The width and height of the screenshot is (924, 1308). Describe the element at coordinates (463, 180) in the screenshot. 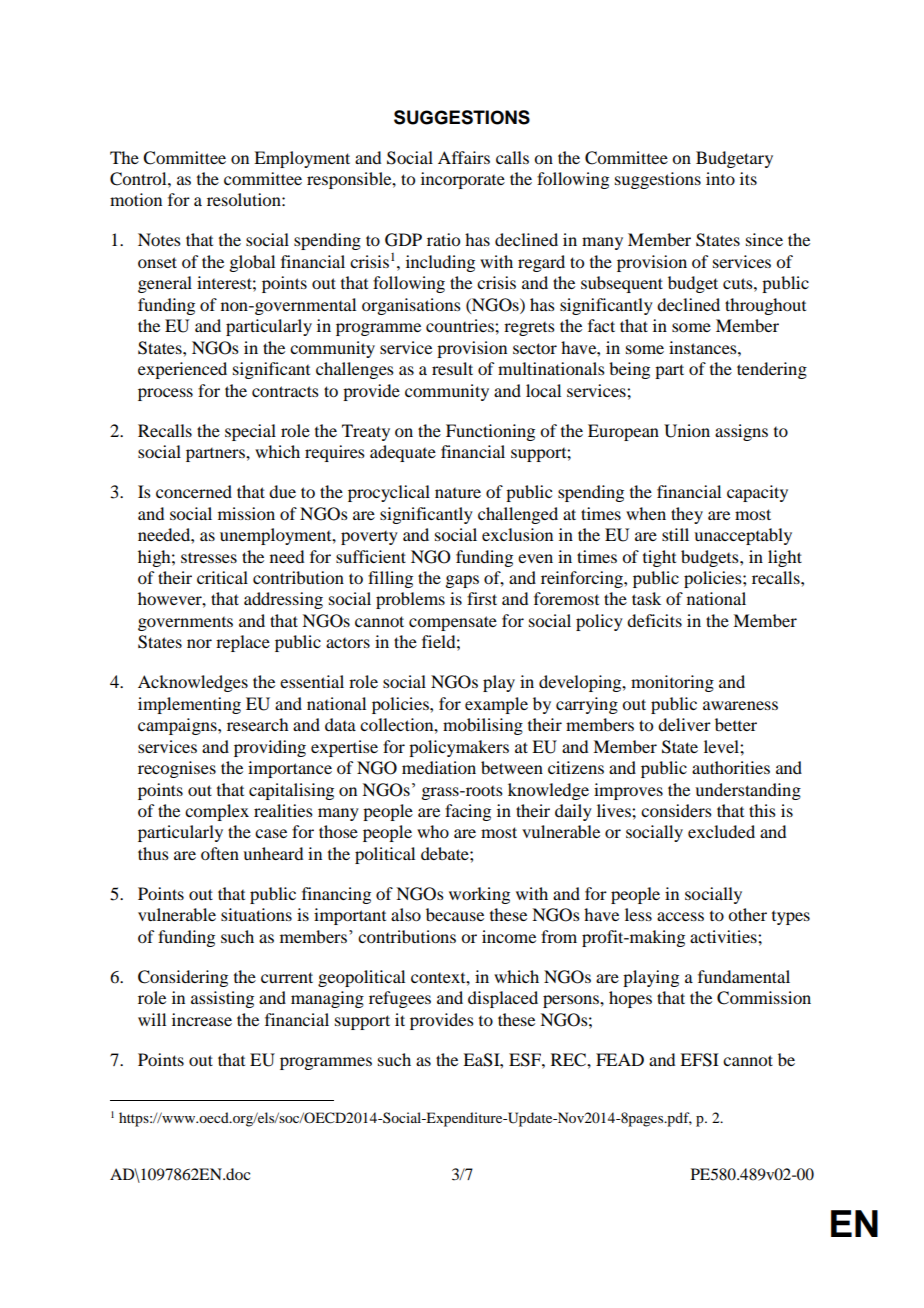

I see `incorporate` at that location.
